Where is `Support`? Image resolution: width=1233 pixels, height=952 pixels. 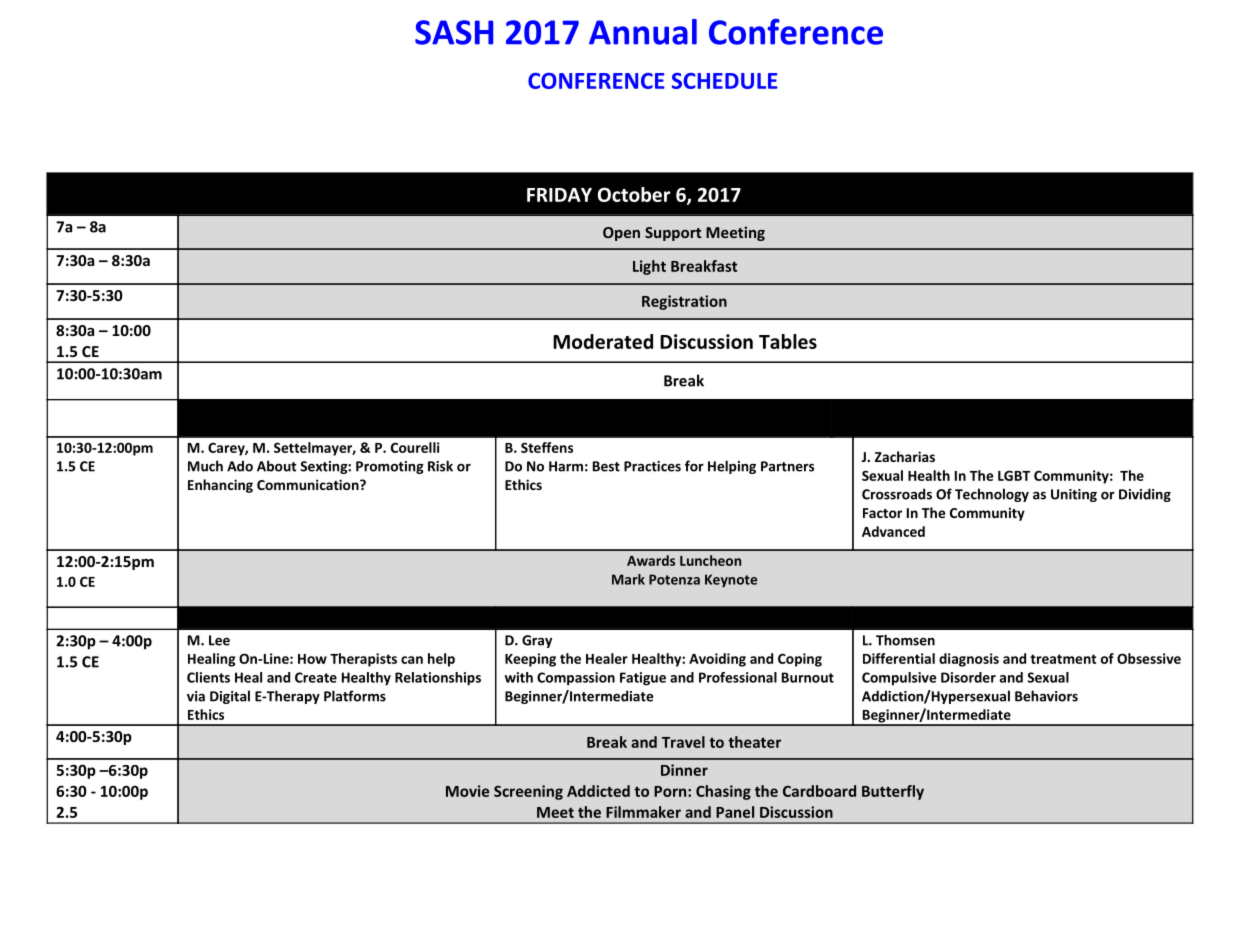
Support is located at coordinates (673, 234).
